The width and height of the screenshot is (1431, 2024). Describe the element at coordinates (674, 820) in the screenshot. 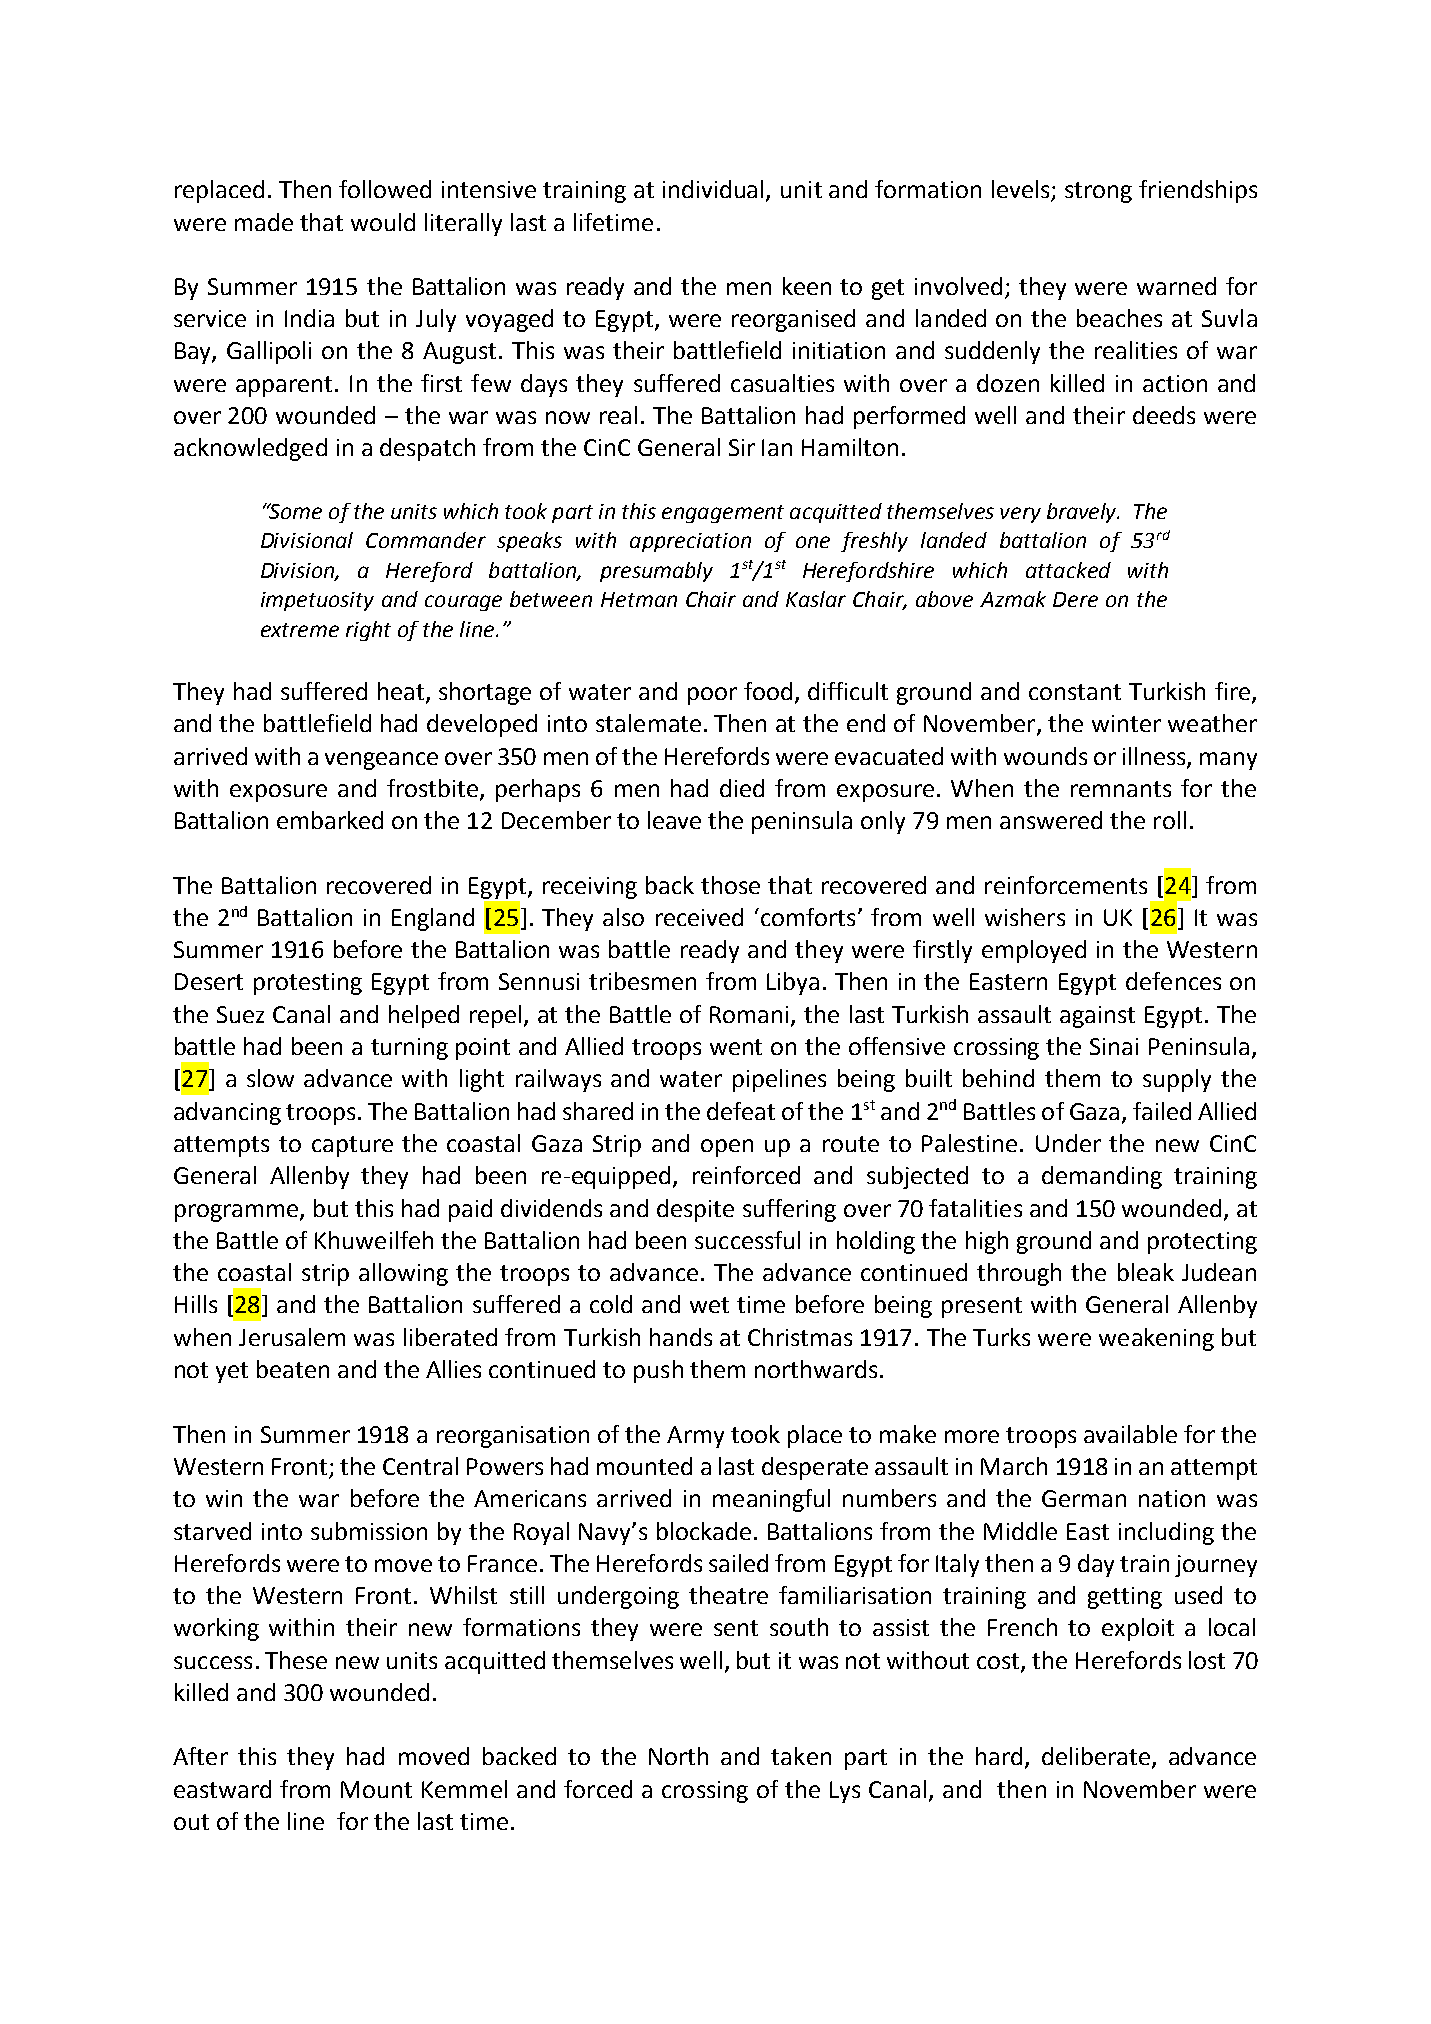

I see `leave` at that location.
